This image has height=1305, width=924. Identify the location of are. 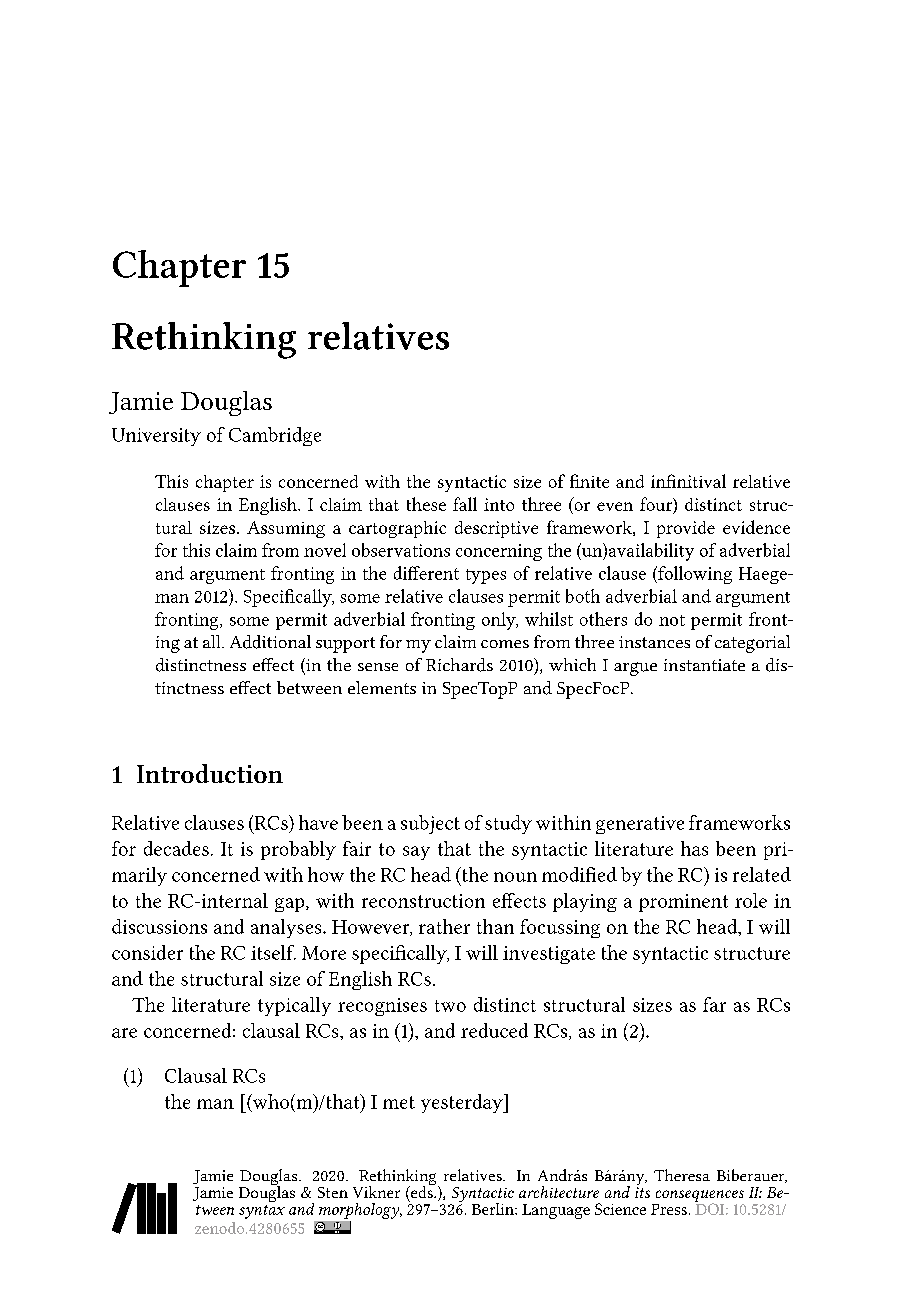
(124, 1033).
